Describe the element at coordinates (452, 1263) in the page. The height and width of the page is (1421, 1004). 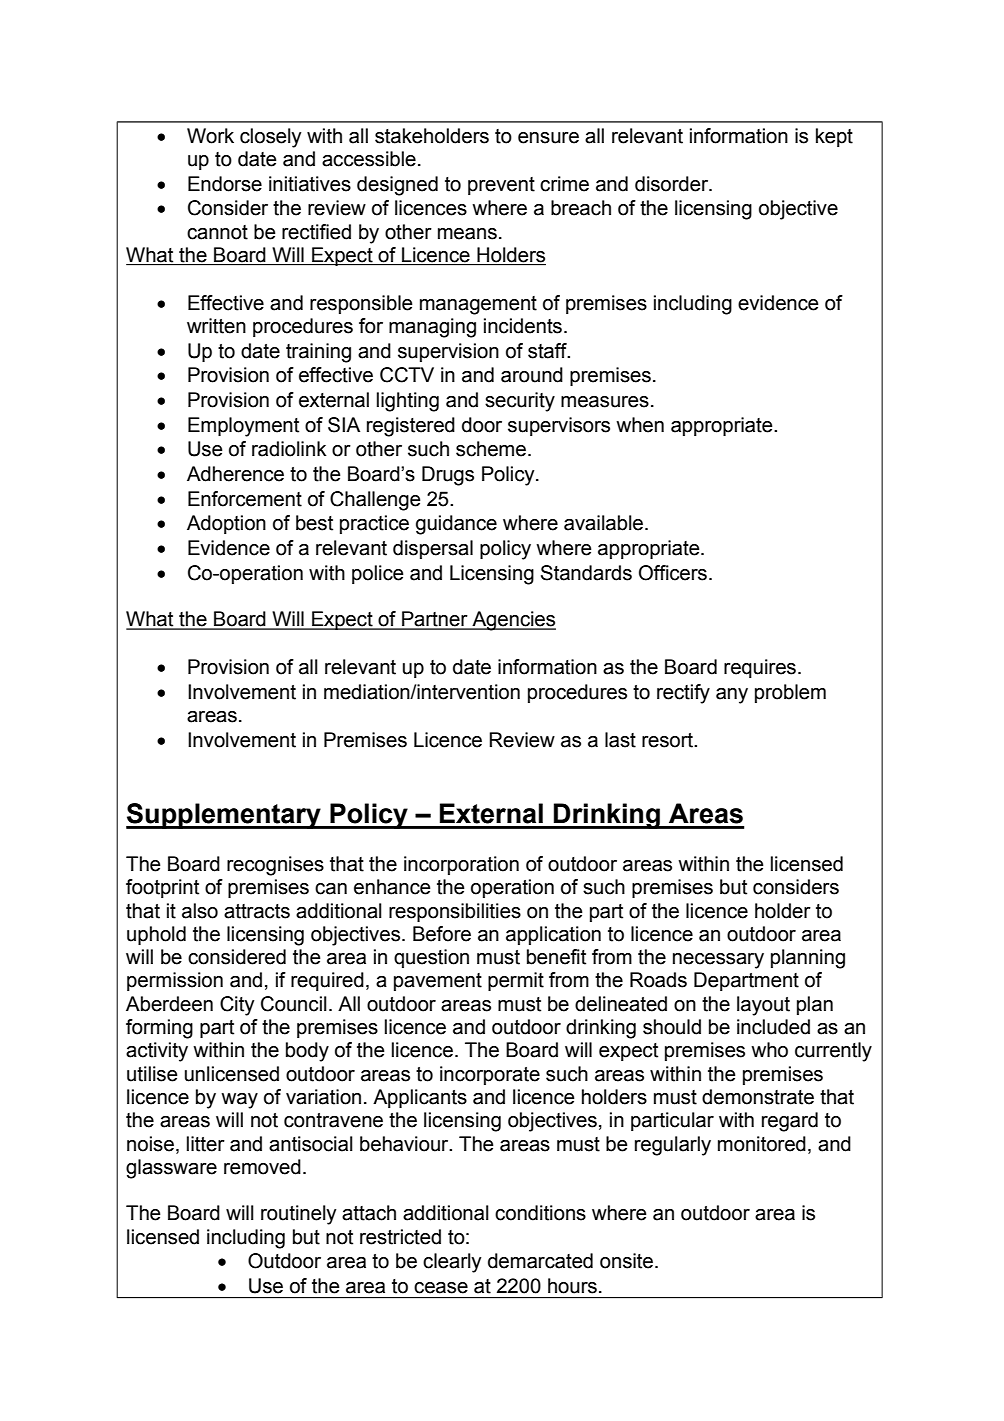
I see `clearly` at that location.
